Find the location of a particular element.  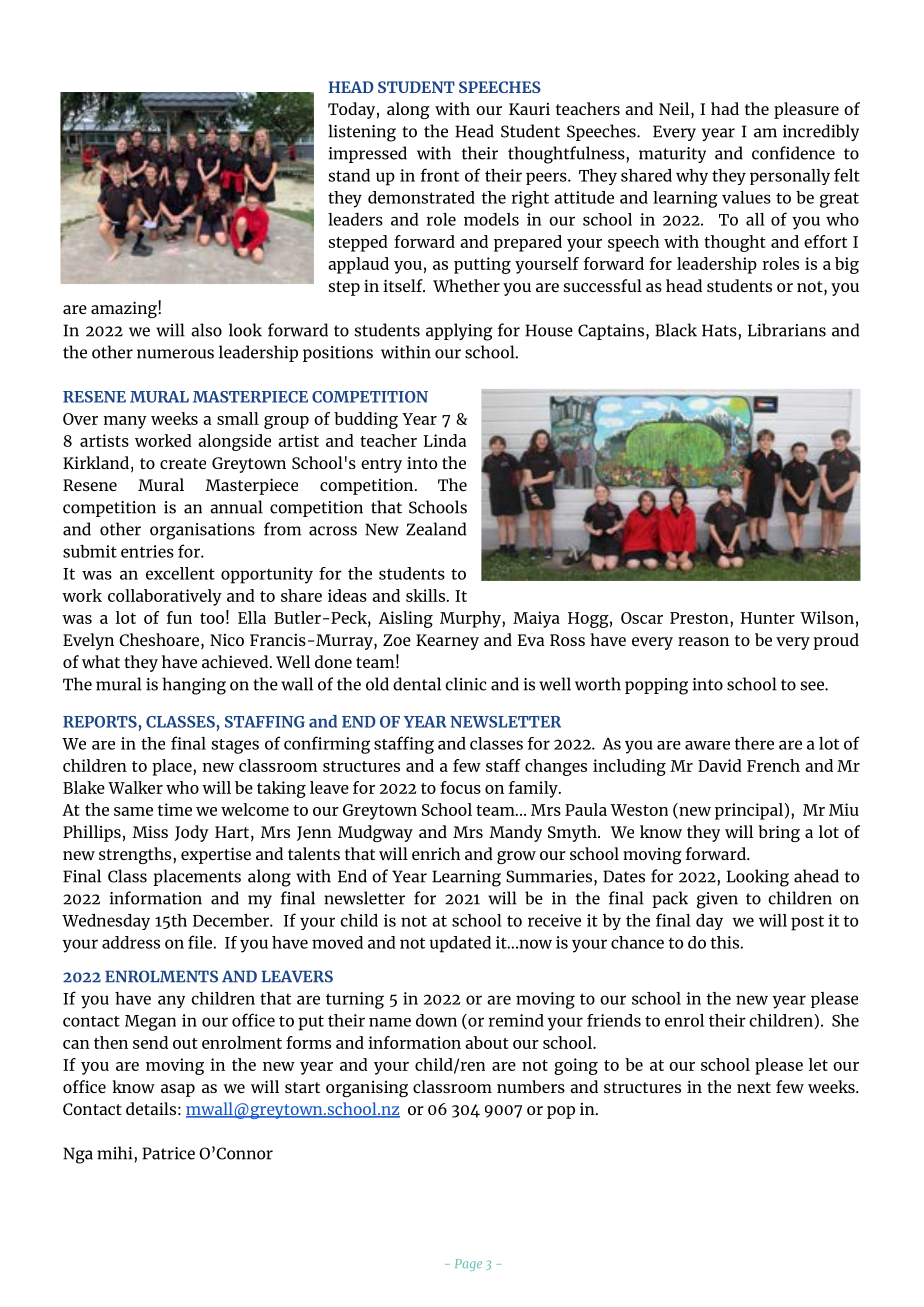

organisations is located at coordinates (202, 531).
